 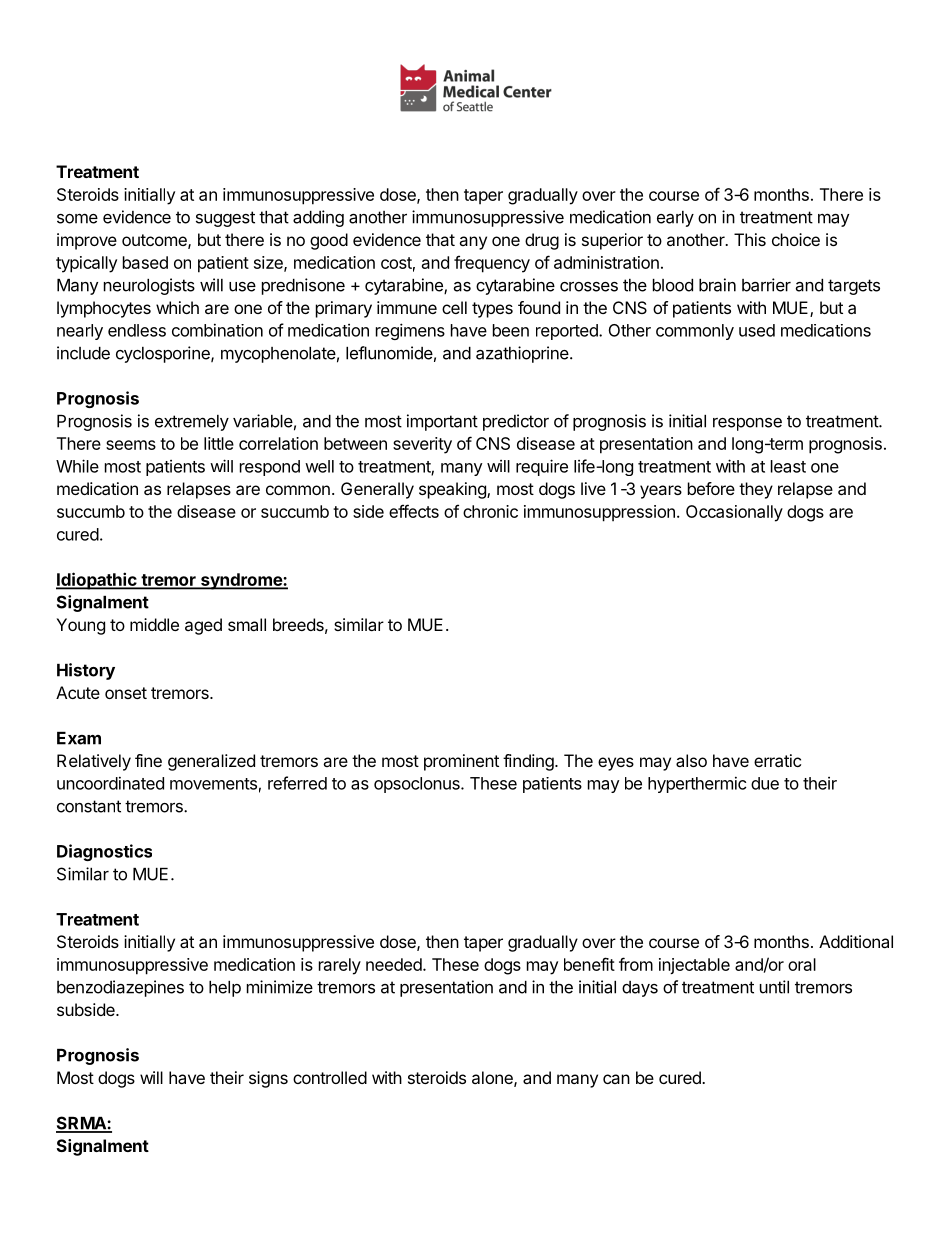 What do you see at coordinates (461, 762) in the document?
I see `prominent` at bounding box center [461, 762].
